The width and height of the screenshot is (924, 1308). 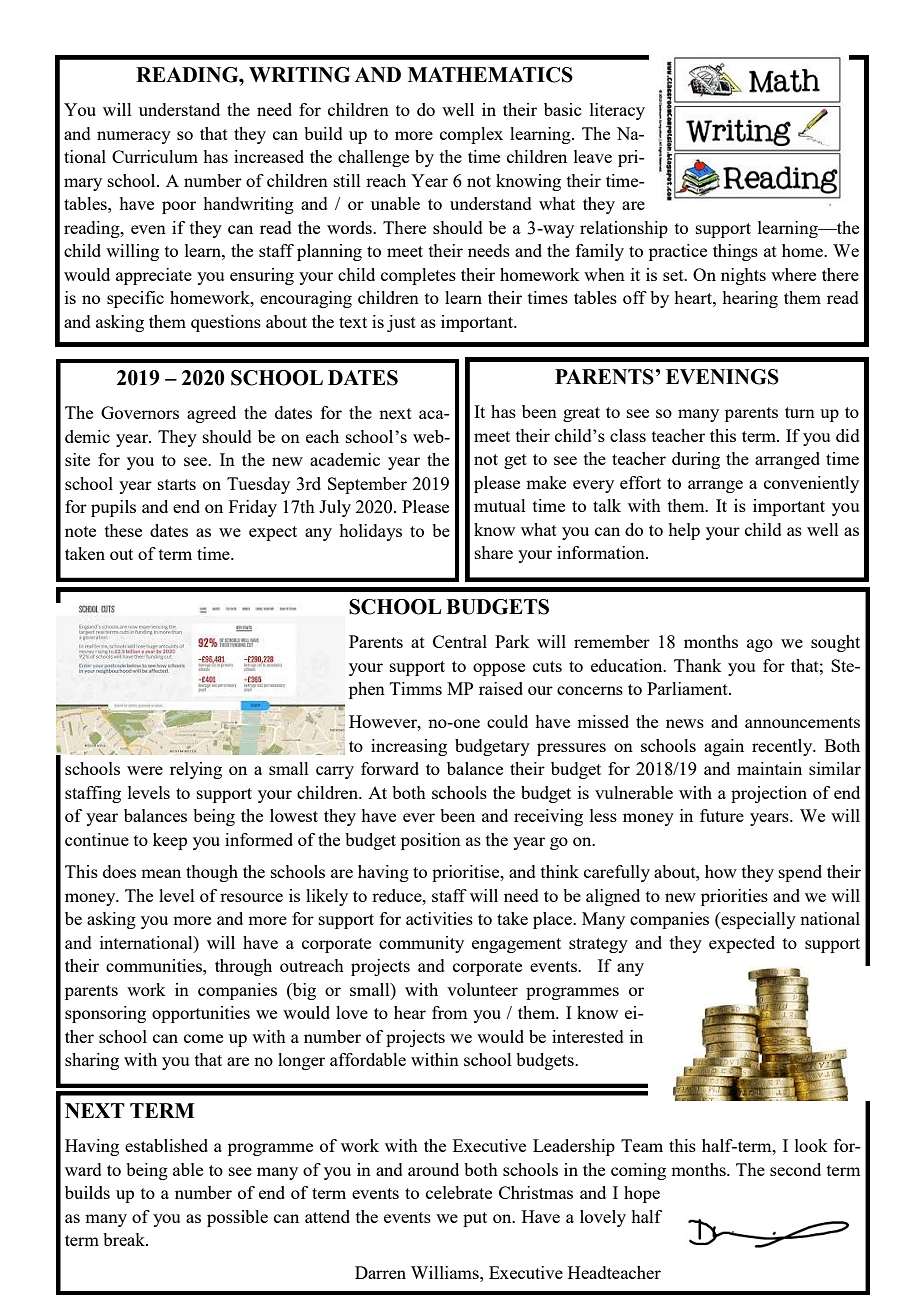 I want to click on break, so click(x=125, y=1239).
